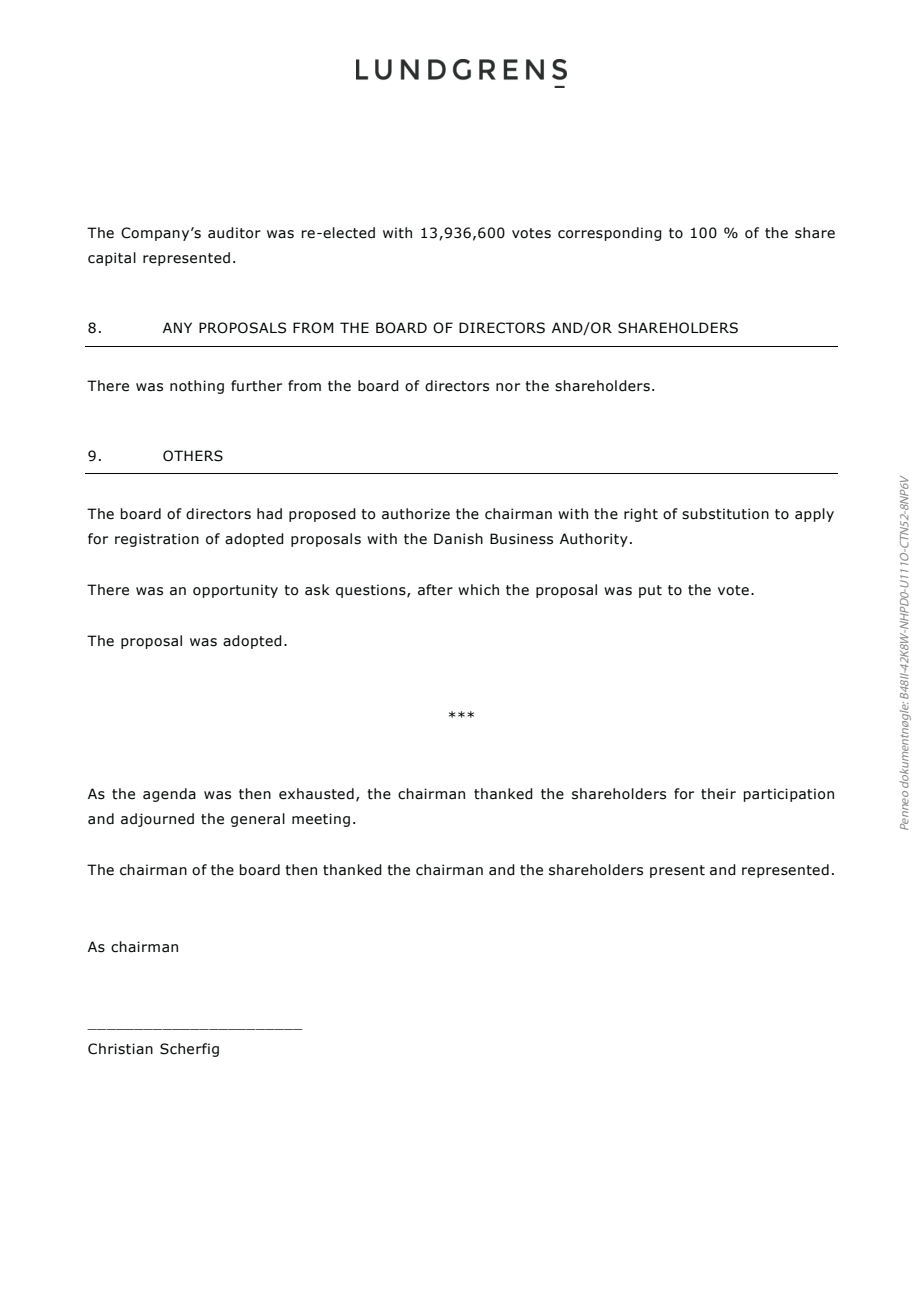  Describe the element at coordinates (234, 233) in the screenshot. I see `auditor` at that location.
